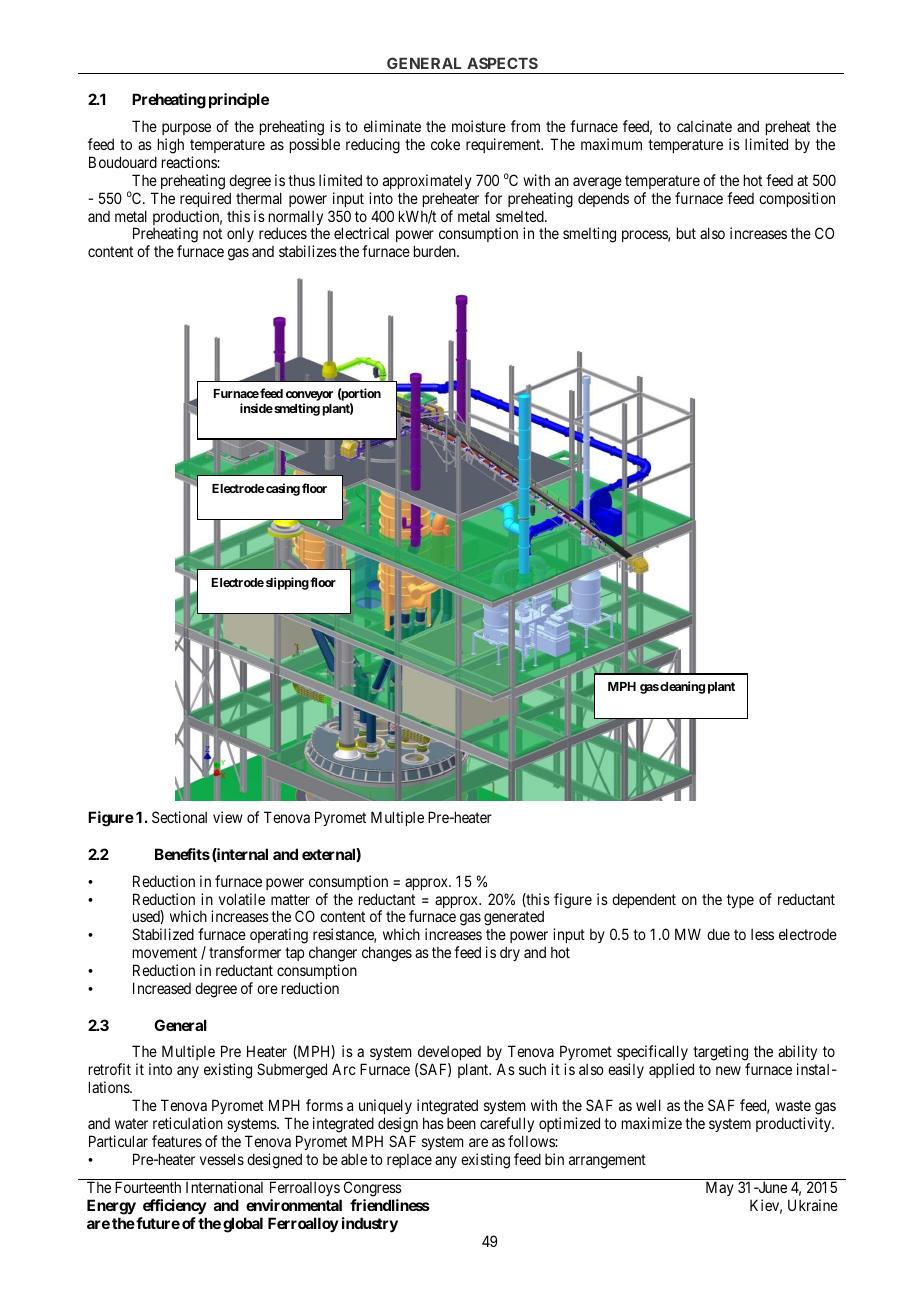  Describe the element at coordinates (740, 901) in the screenshot. I see `type` at that location.
